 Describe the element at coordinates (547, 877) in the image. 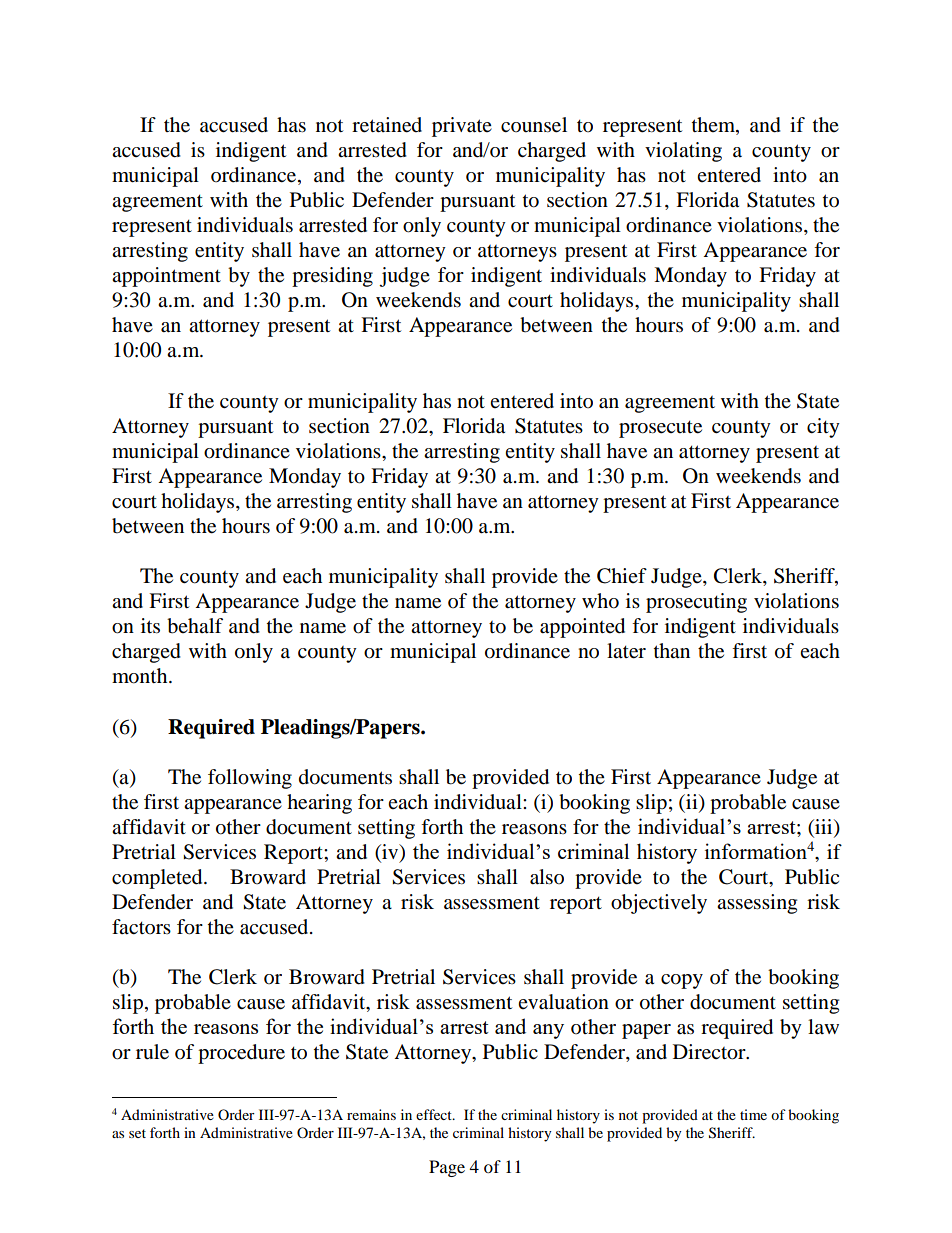

I see `also` at that location.
